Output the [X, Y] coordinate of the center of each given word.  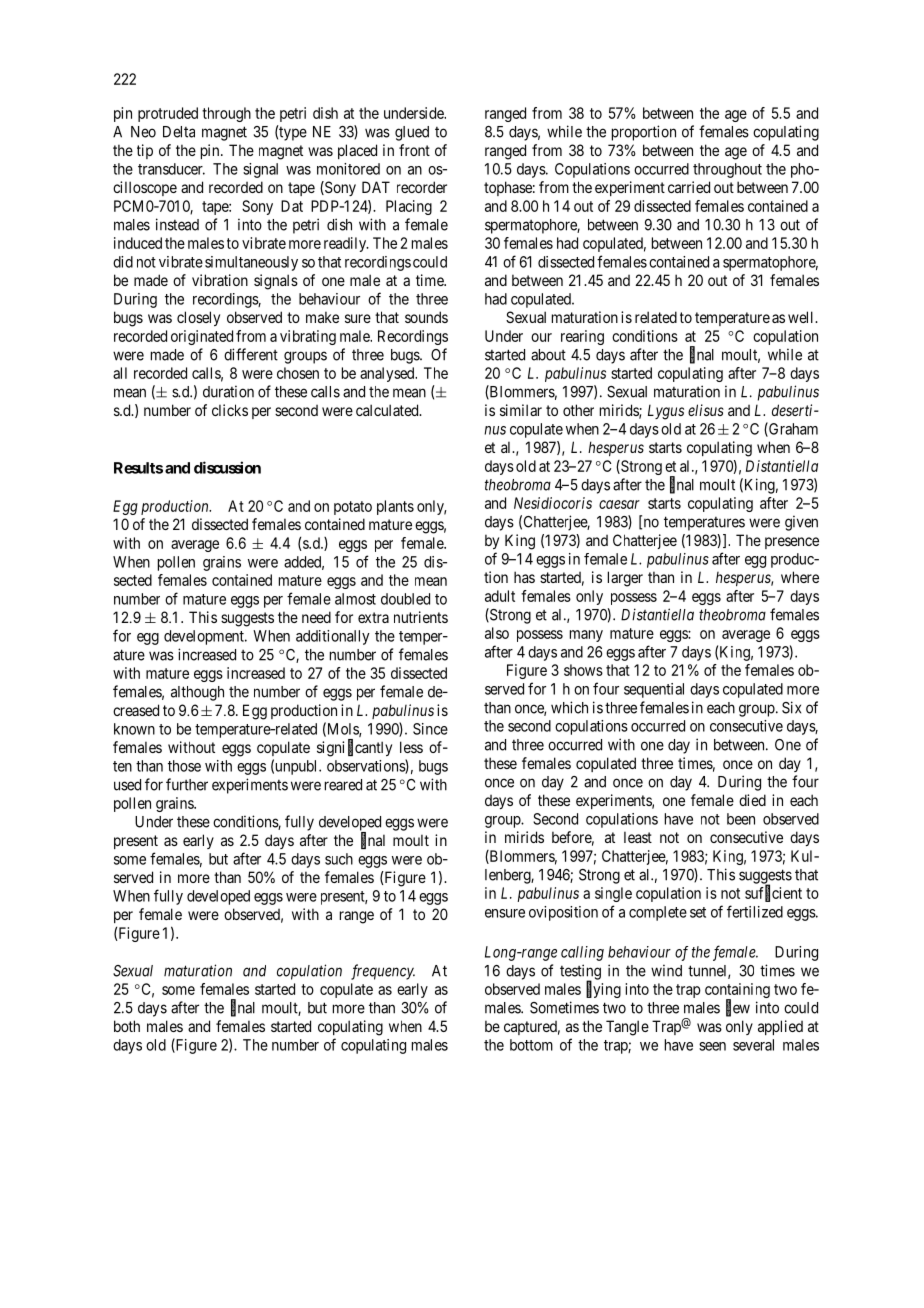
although [197, 693]
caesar [619, 504]
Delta [179, 132]
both [127, 1026]
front [414, 150]
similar [521, 410]
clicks [230, 410]
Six [791, 707]
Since [430, 729]
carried [689, 187]
